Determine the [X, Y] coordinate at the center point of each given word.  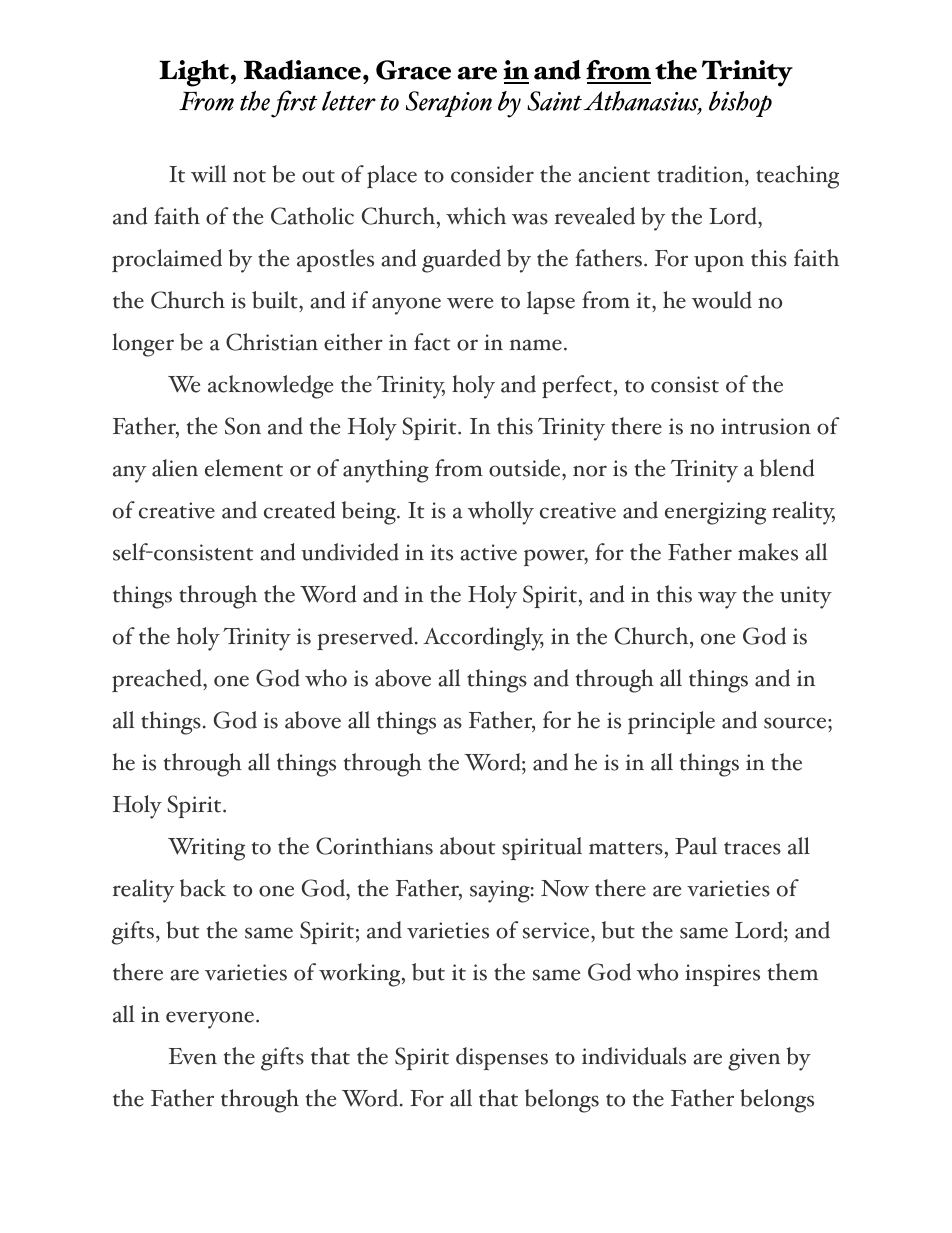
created [300, 510]
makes [768, 552]
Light [194, 73]
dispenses [502, 1058]
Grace [413, 70]
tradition [701, 174]
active [488, 552]
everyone [211, 1020]
